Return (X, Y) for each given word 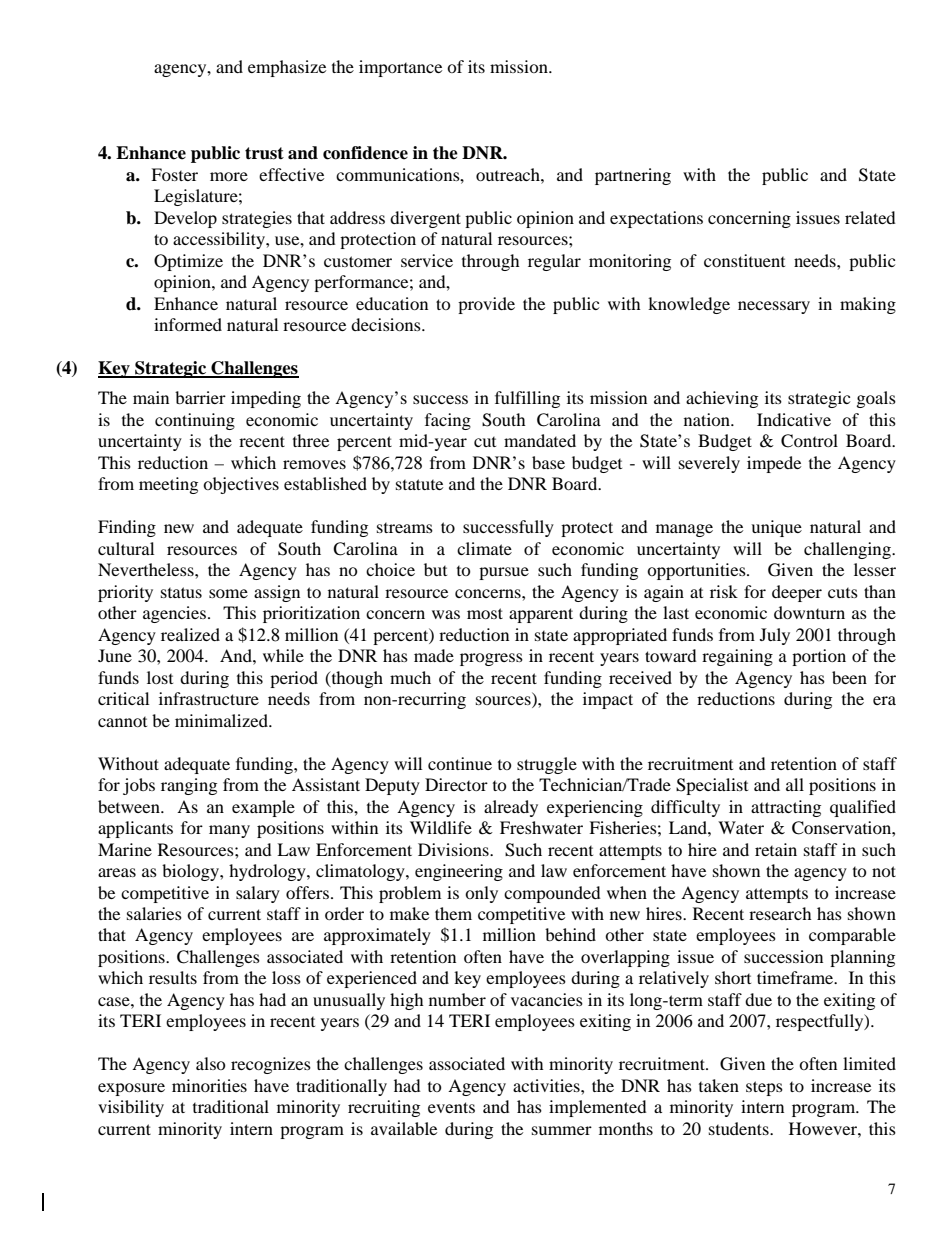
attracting (786, 808)
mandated (540, 440)
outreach (509, 174)
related (870, 217)
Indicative (794, 419)
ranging (189, 786)
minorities (209, 1085)
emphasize (287, 68)
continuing (195, 421)
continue (460, 763)
